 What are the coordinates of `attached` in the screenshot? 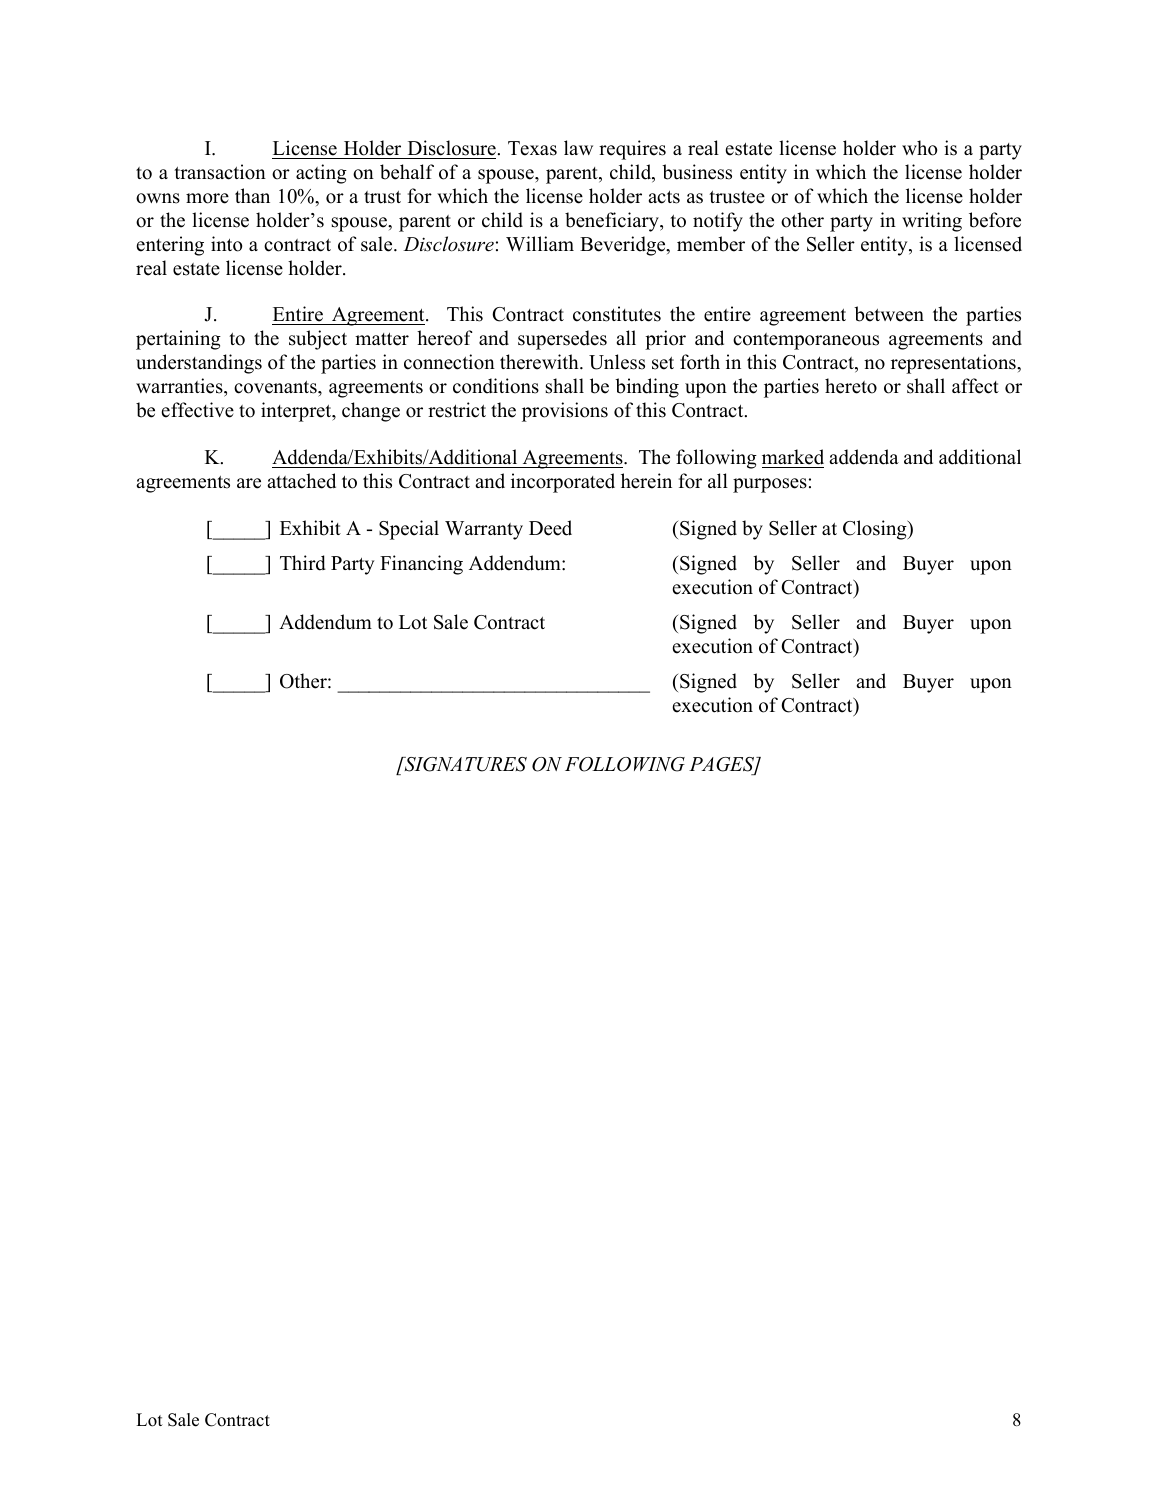 It's located at (301, 481).
